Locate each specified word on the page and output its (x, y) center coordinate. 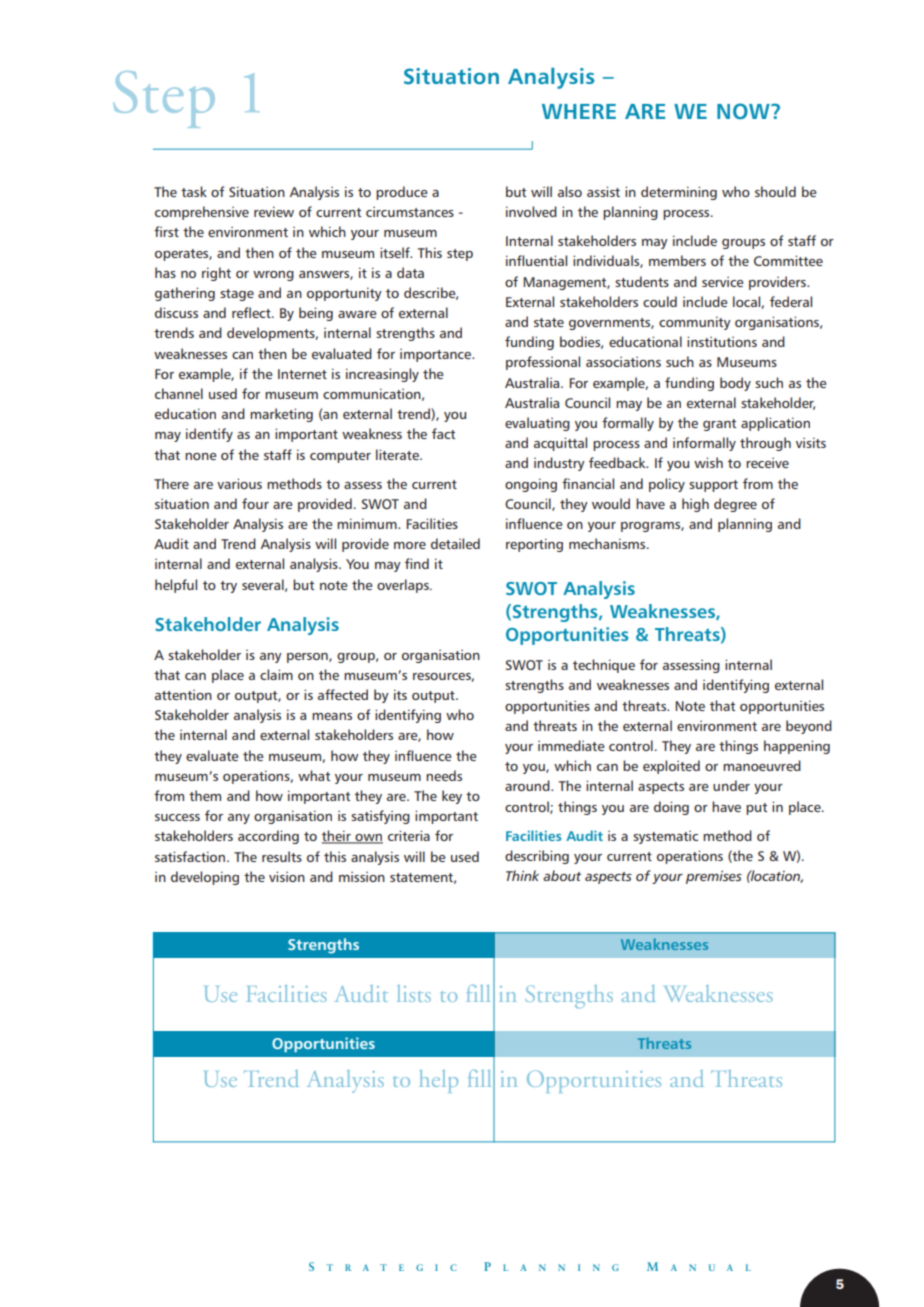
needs (444, 775)
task (194, 191)
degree (735, 505)
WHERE (579, 111)
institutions (722, 341)
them (205, 795)
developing (205, 878)
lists (414, 993)
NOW (744, 111)
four (255, 503)
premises (714, 877)
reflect (252, 312)
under (731, 785)
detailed (455, 543)
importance (436, 355)
